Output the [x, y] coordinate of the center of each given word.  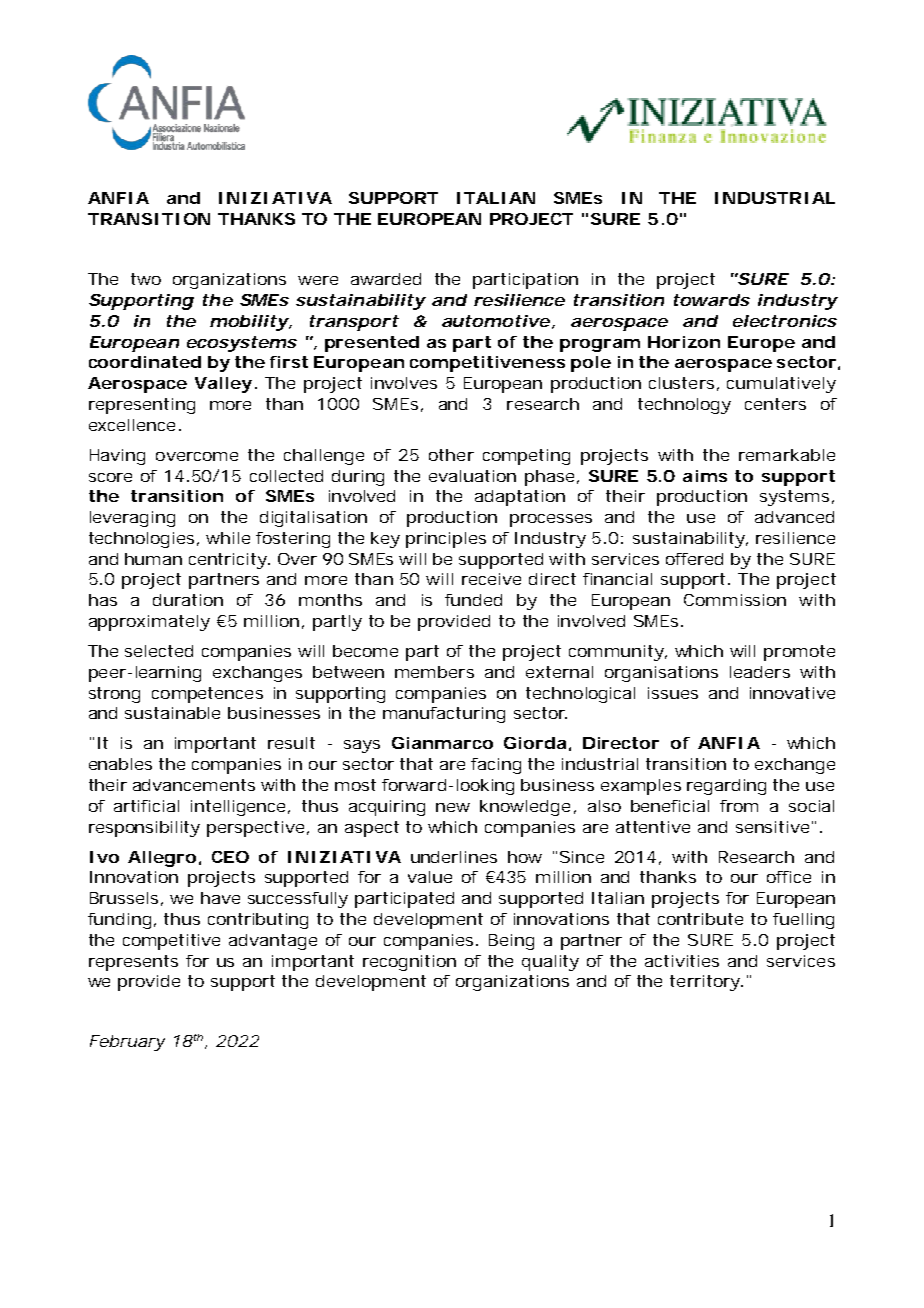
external [559, 672]
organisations [661, 674]
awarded [386, 279]
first [289, 362]
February [126, 1043]
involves [404, 383]
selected [159, 651]
